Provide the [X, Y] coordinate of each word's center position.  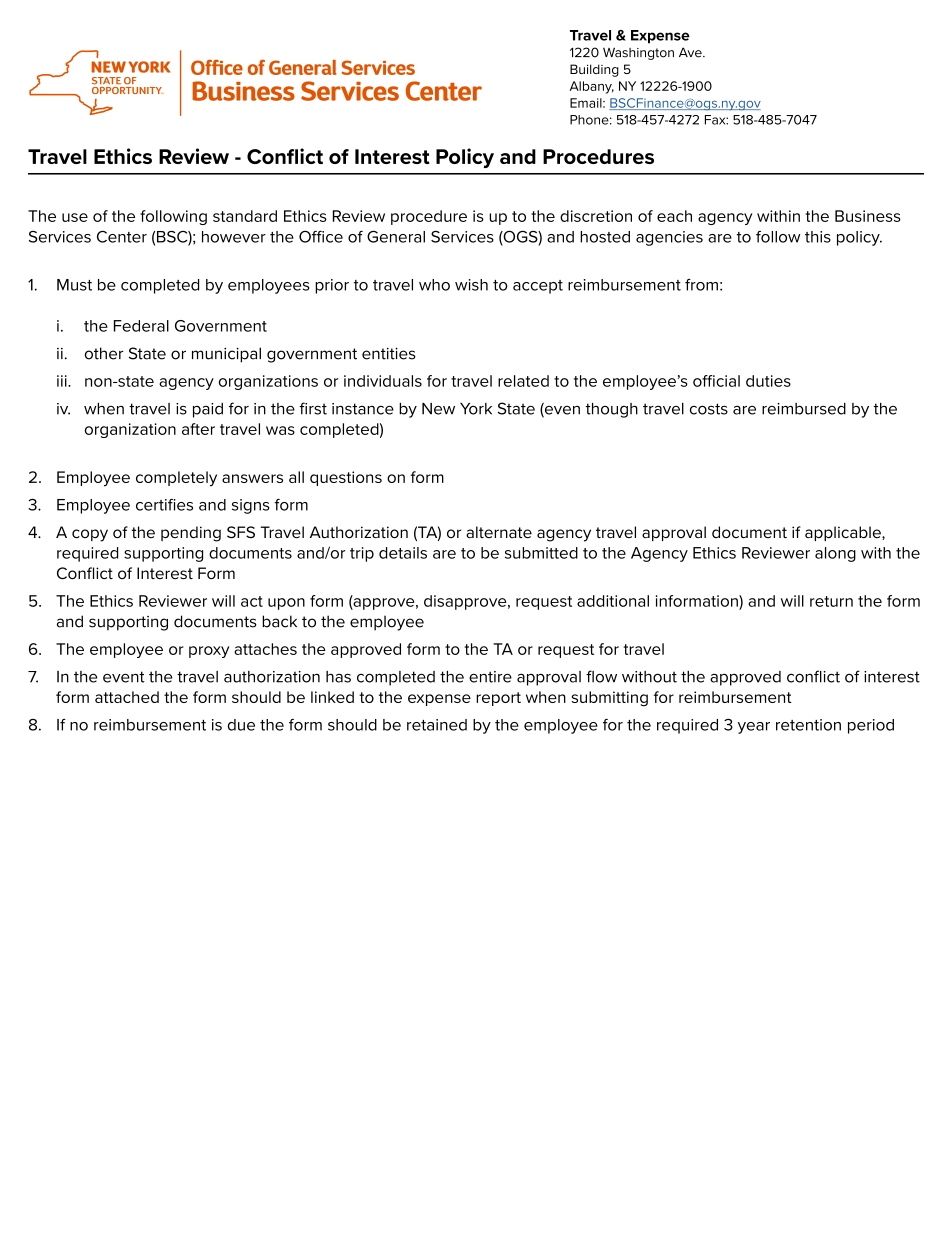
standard [245, 216]
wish [471, 285]
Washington [638, 53]
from [701, 285]
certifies [164, 505]
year [754, 728]
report [498, 699]
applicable [844, 533]
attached [127, 697]
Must [74, 285]
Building [594, 70]
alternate [499, 532]
